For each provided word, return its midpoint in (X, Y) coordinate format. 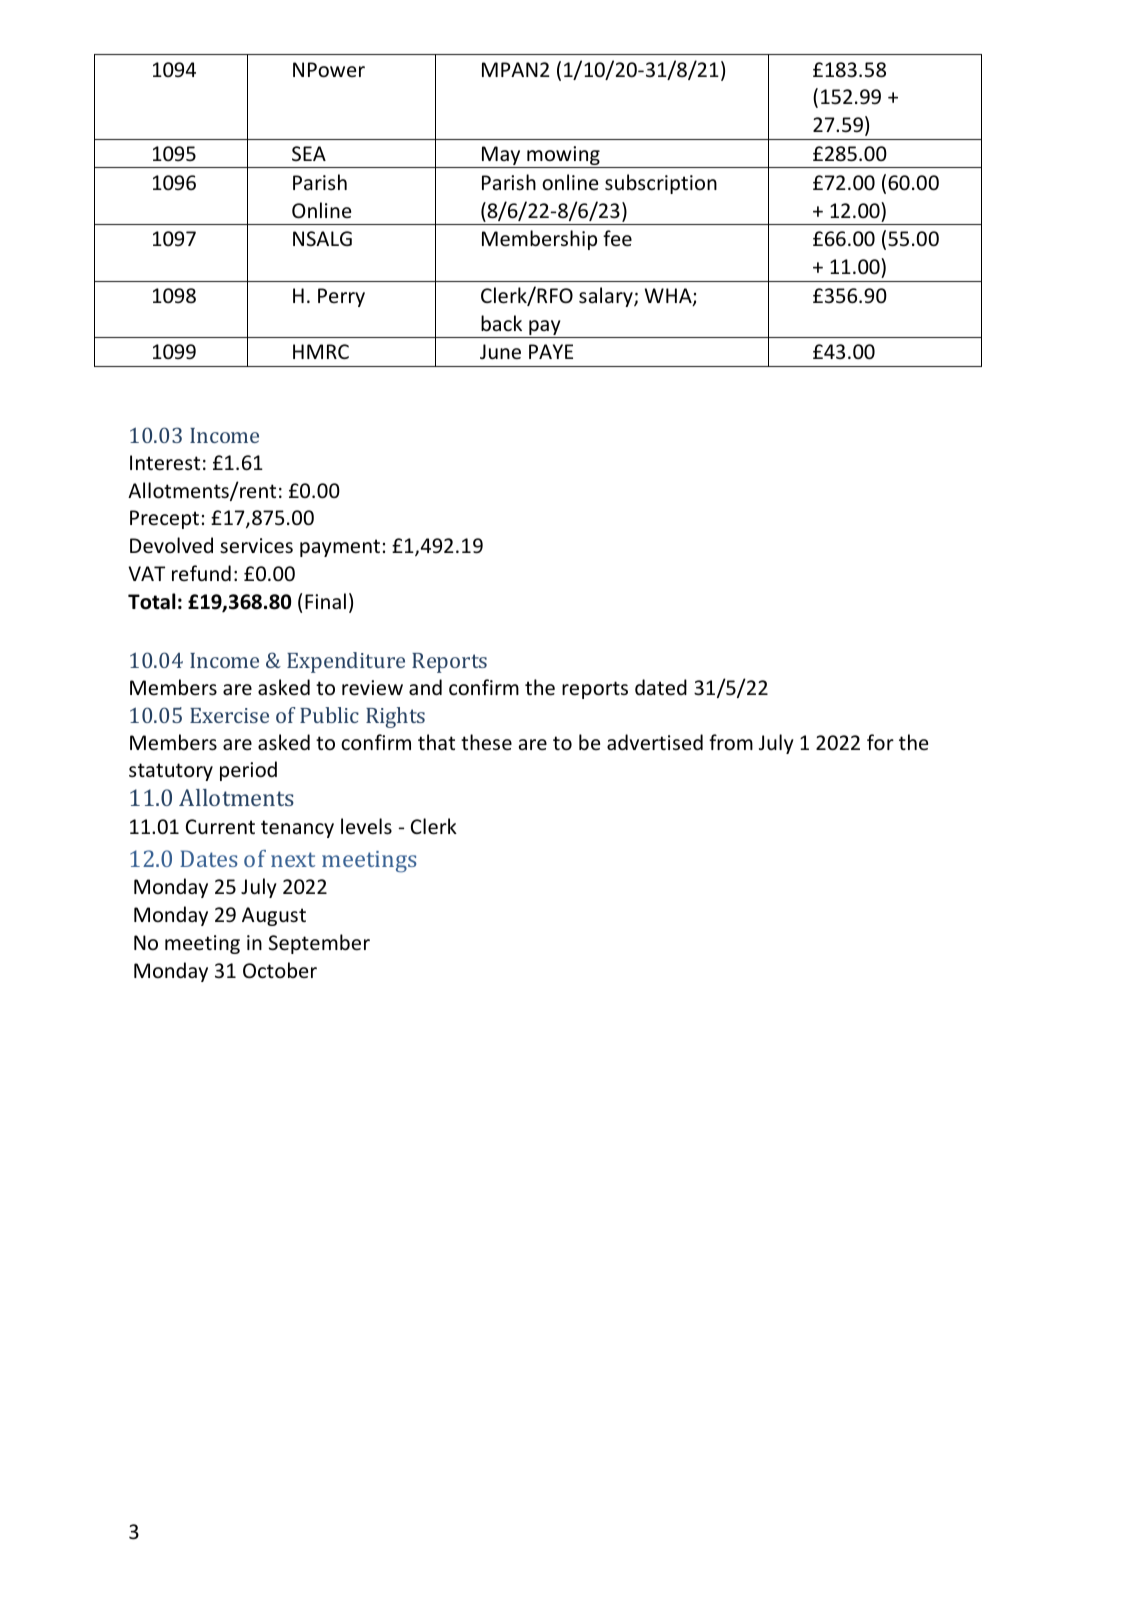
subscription (661, 184)
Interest (165, 463)
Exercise (229, 715)
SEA (309, 153)
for (880, 742)
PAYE (551, 351)
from (731, 742)
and (425, 687)
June (500, 352)
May (501, 157)
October (280, 970)
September (319, 944)
